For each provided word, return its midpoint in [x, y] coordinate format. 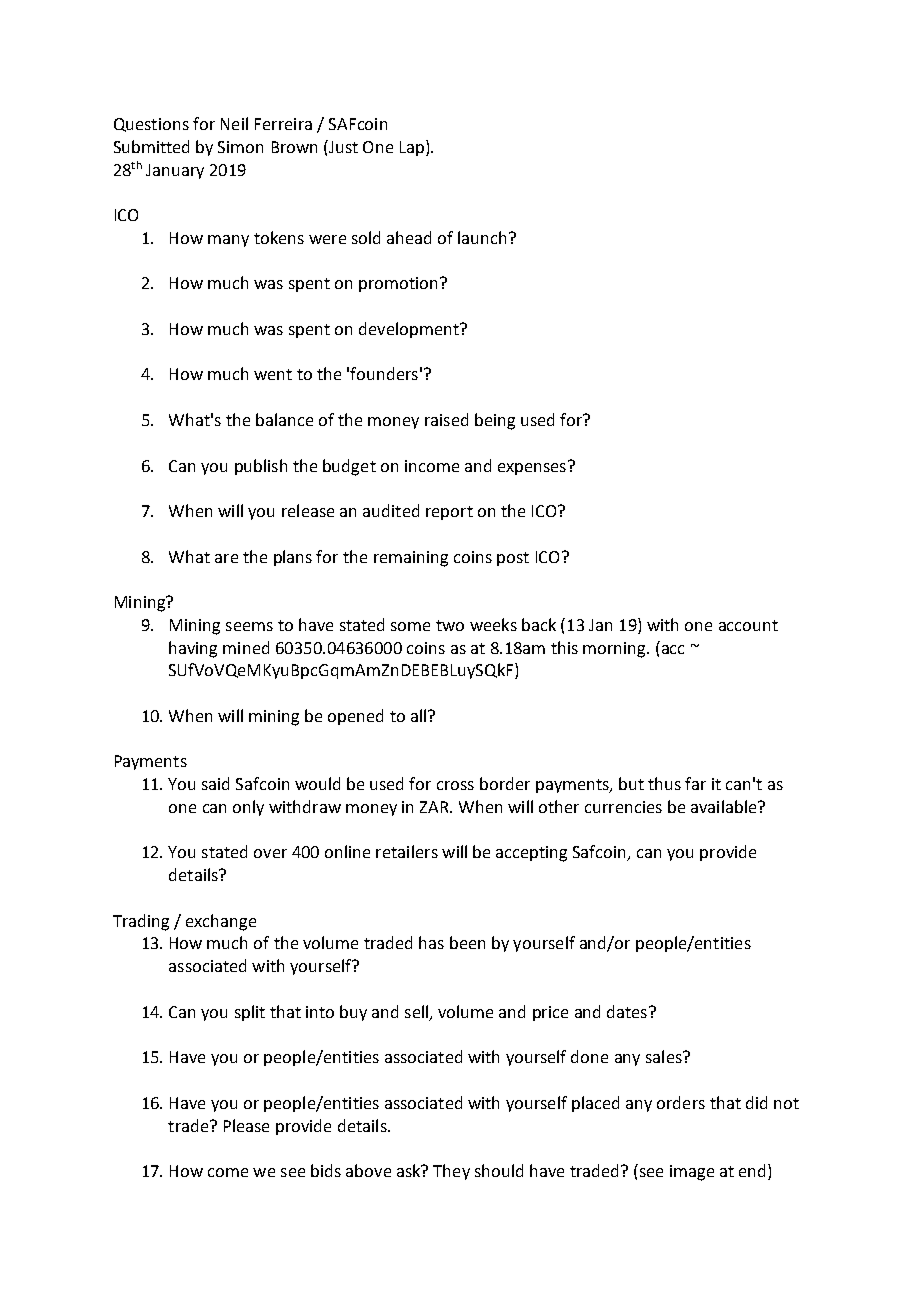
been [467, 942]
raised [446, 419]
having [193, 649]
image [692, 1173]
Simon [240, 147]
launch [482, 237]
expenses [532, 469]
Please [246, 1125]
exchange [221, 922]
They [451, 1172]
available [725, 806]
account [748, 625]
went [273, 374]
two [450, 625]
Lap [412, 148]
